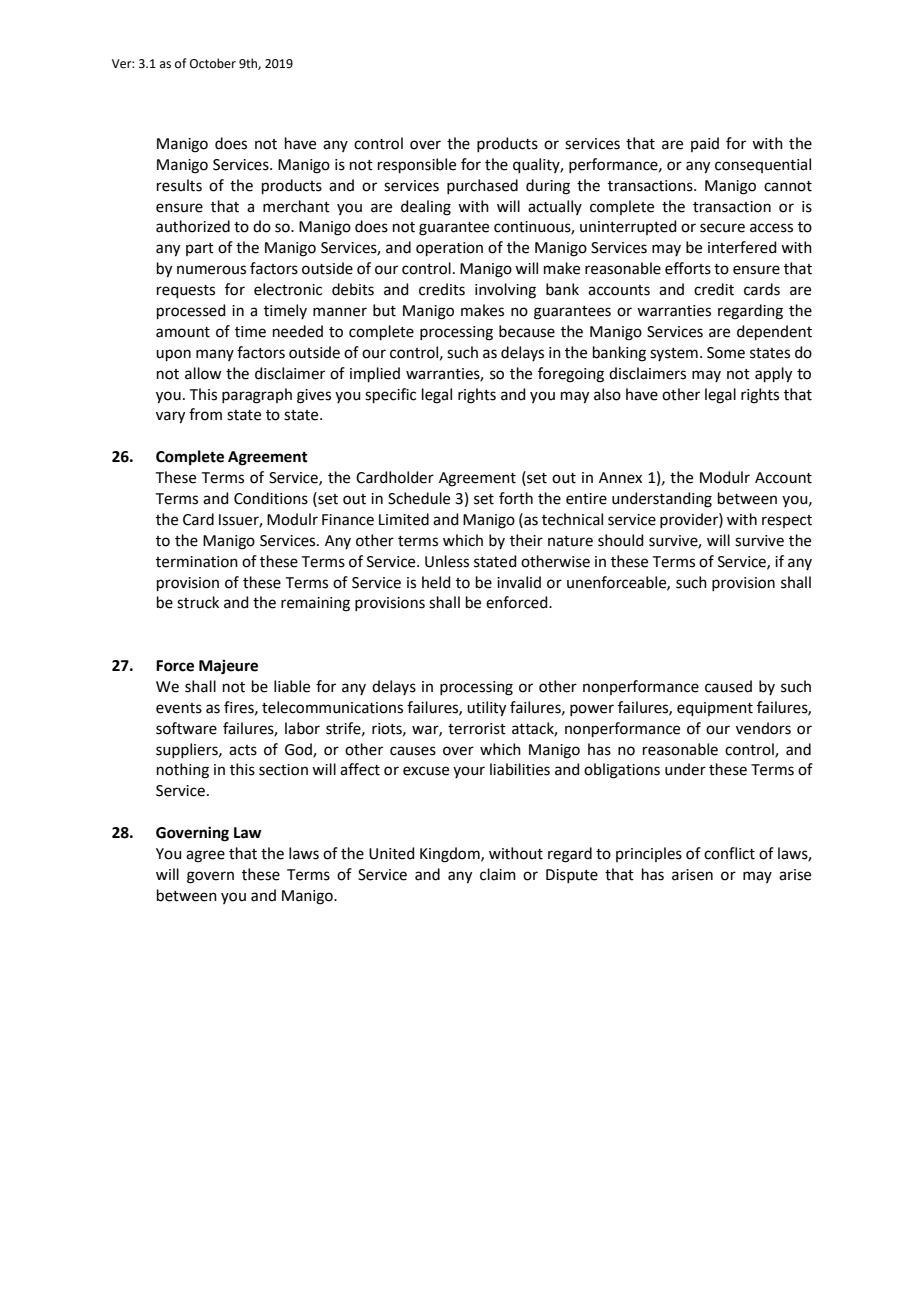 The width and height of the document is (924, 1309). Describe the element at coordinates (621, 540) in the document. I see `should` at that location.
